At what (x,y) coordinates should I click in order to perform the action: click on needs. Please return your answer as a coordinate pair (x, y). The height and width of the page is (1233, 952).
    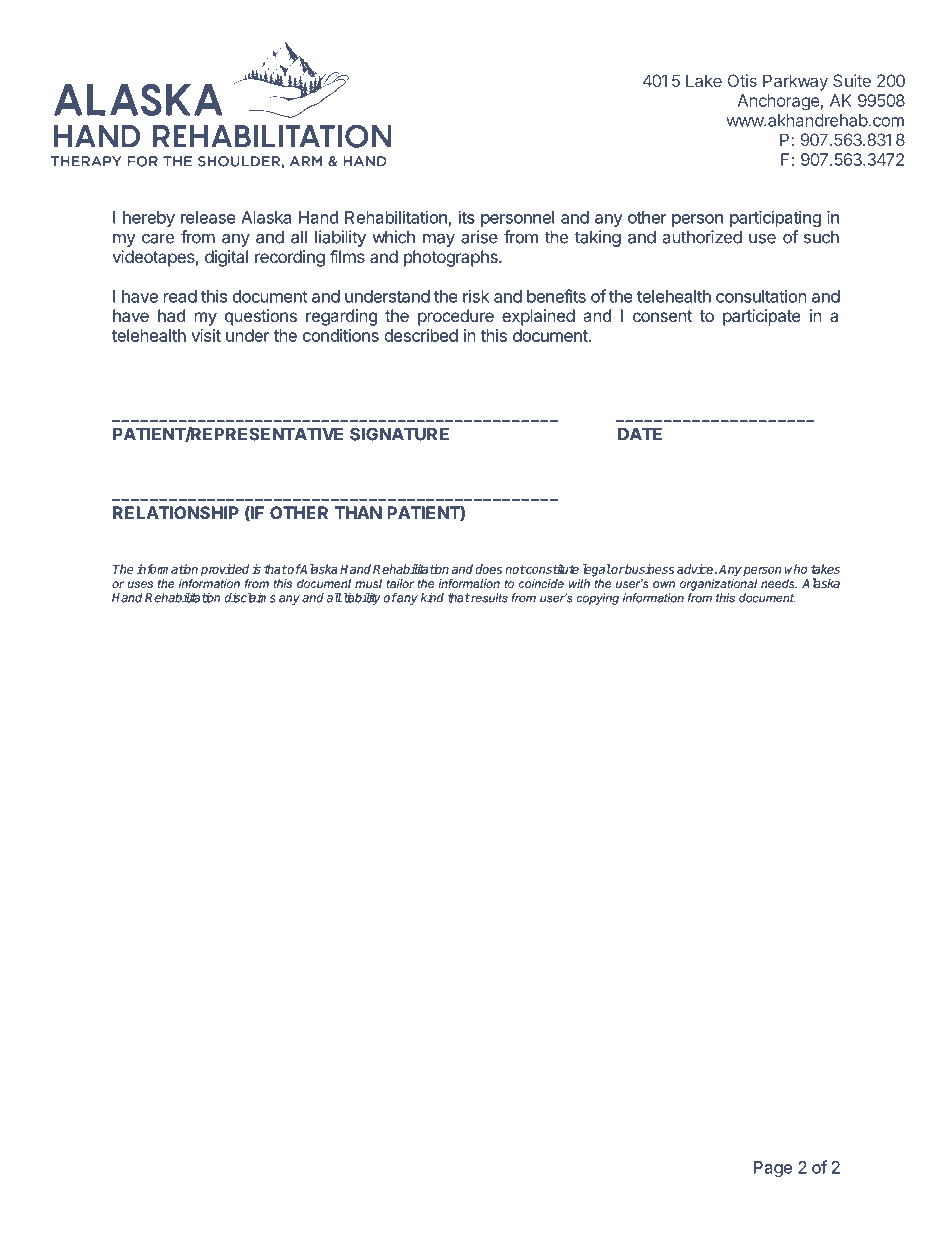
    Looking at the image, I should click on (779, 583).
